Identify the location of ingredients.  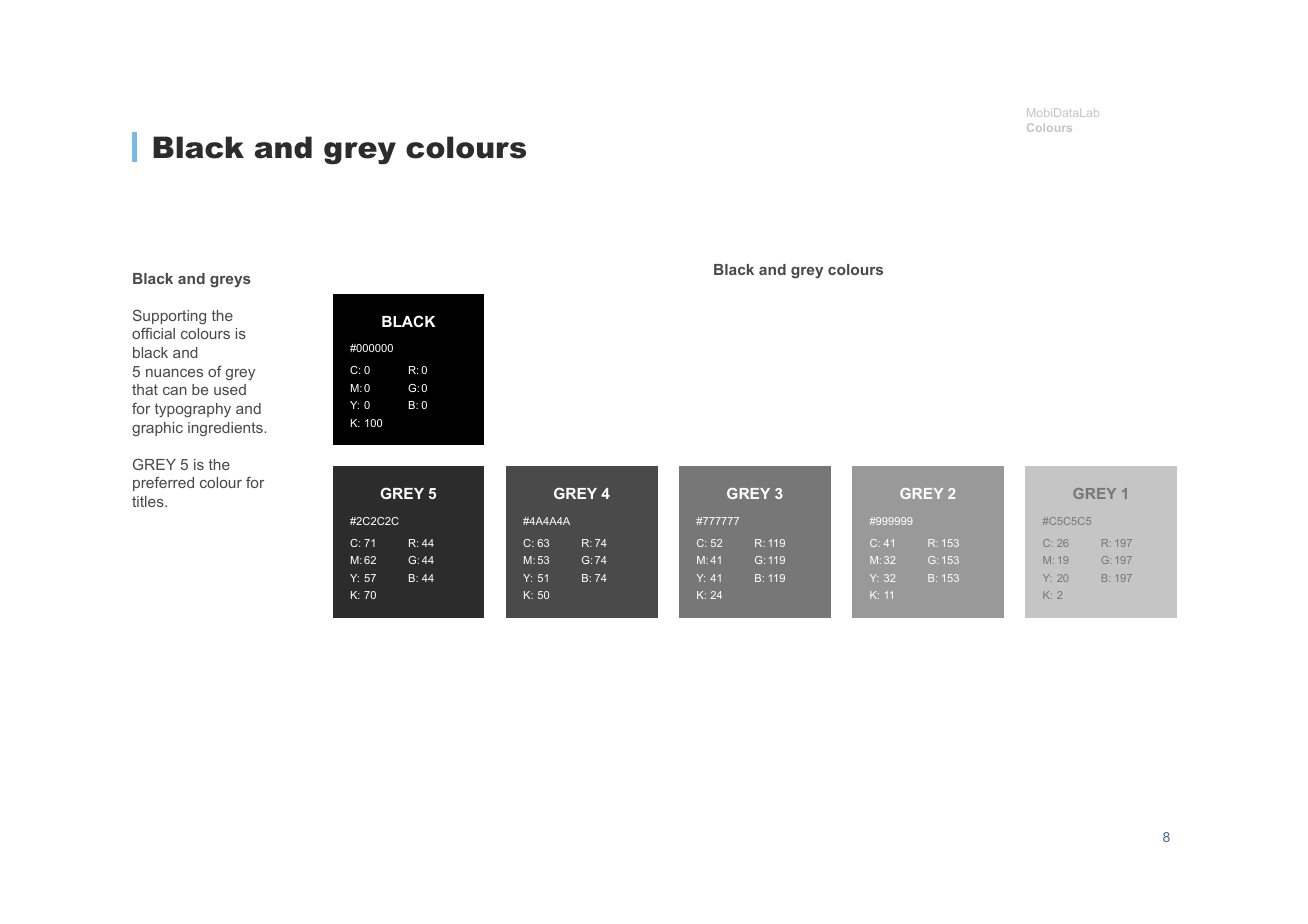
(226, 429).
